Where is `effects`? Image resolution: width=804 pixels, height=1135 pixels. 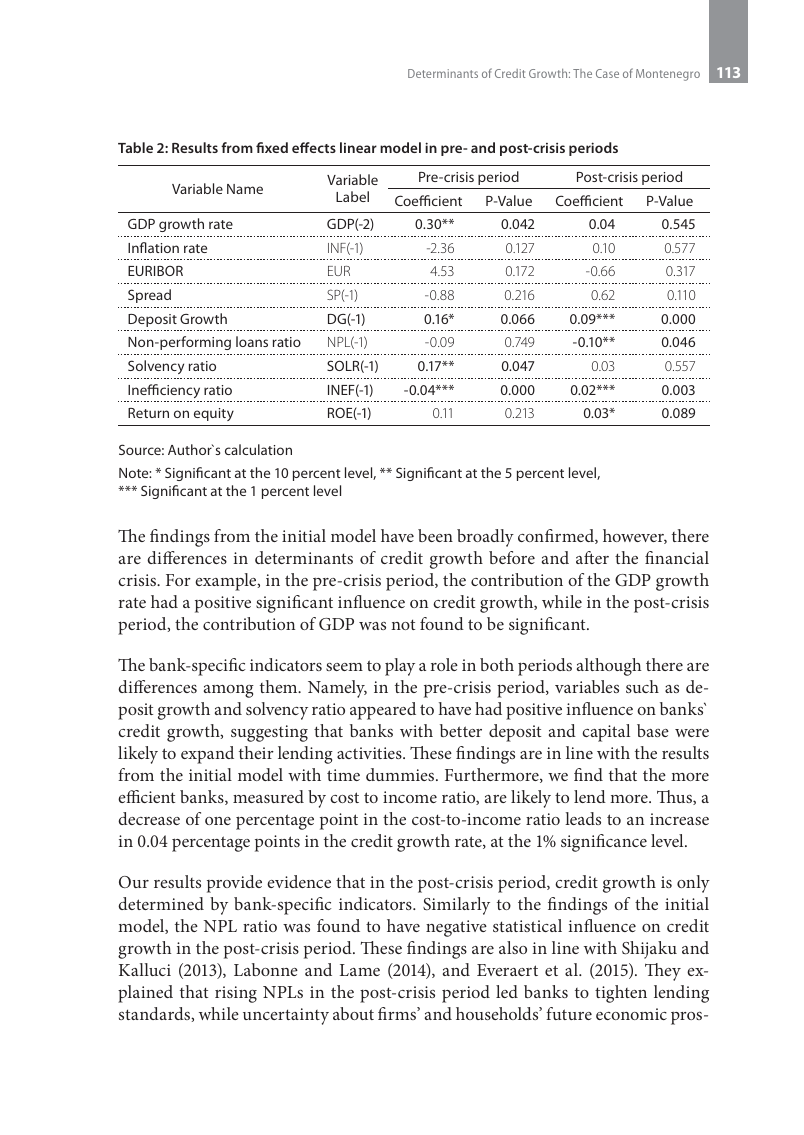
effects is located at coordinates (314, 147).
